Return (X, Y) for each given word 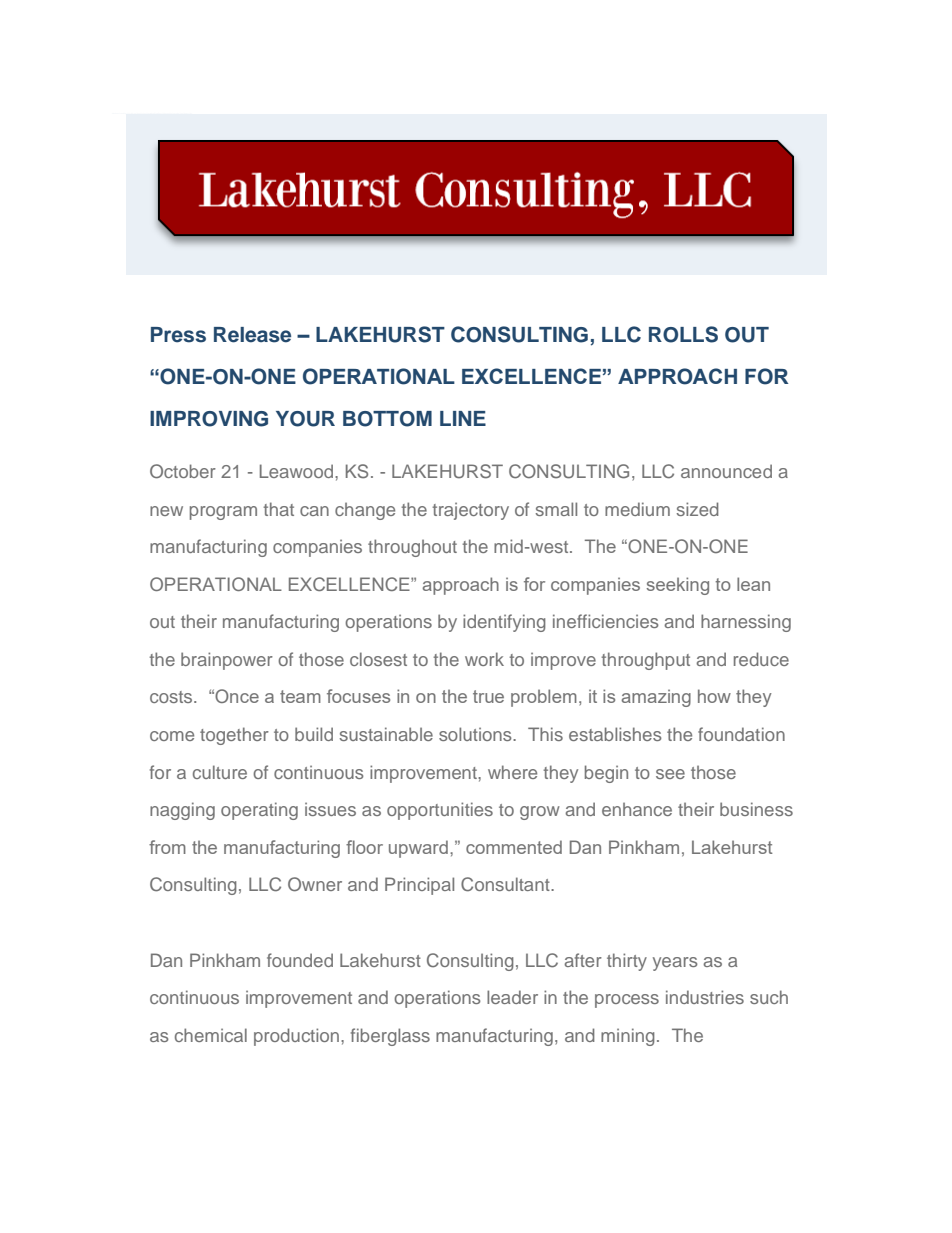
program (223, 513)
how (714, 696)
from (167, 847)
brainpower (227, 661)
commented (514, 847)
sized (698, 509)
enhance (637, 809)
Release (252, 335)
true (488, 696)
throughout (412, 548)
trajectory (470, 511)
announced (726, 471)
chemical (211, 1035)
